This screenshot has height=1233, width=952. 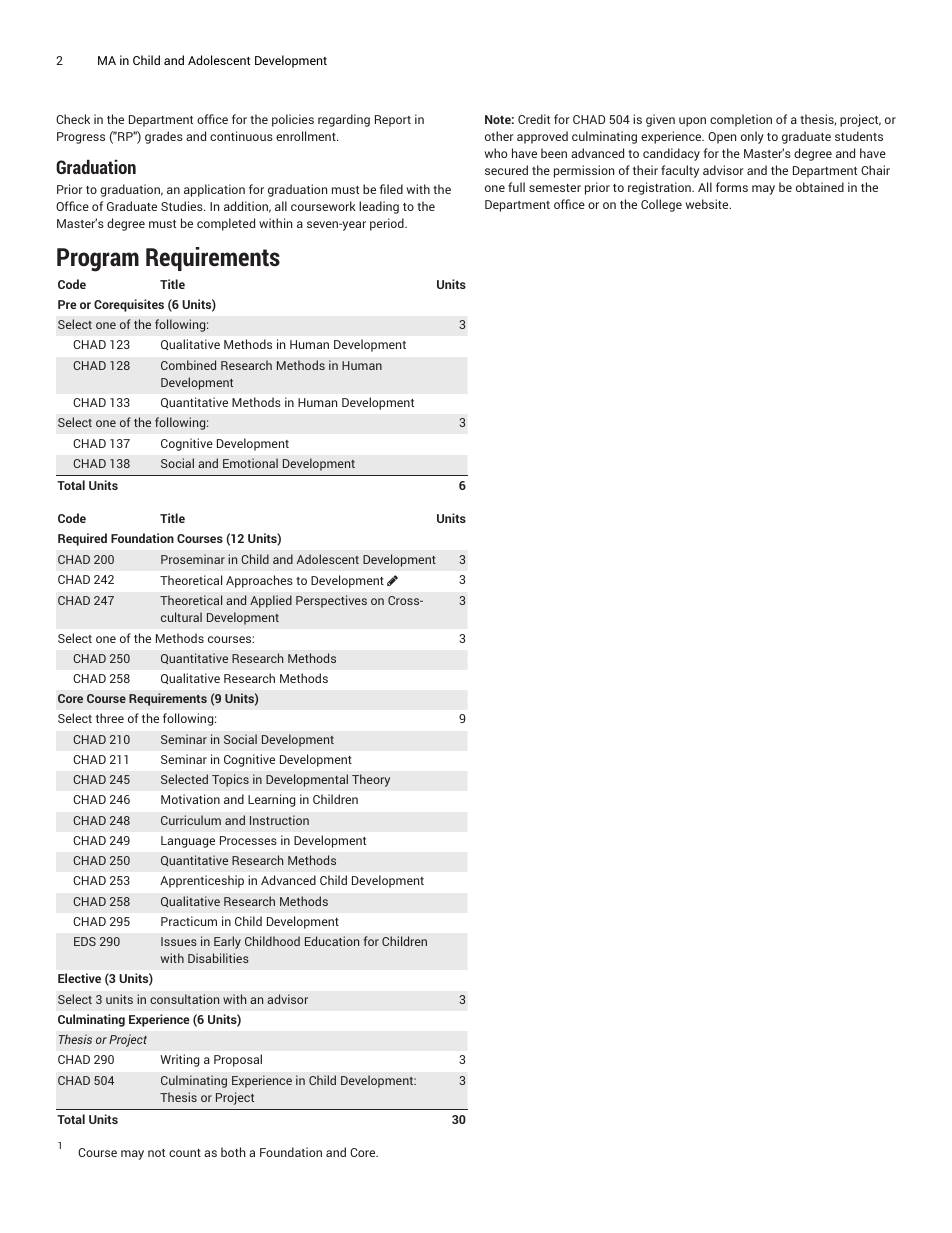 I want to click on count, so click(x=185, y=1153).
